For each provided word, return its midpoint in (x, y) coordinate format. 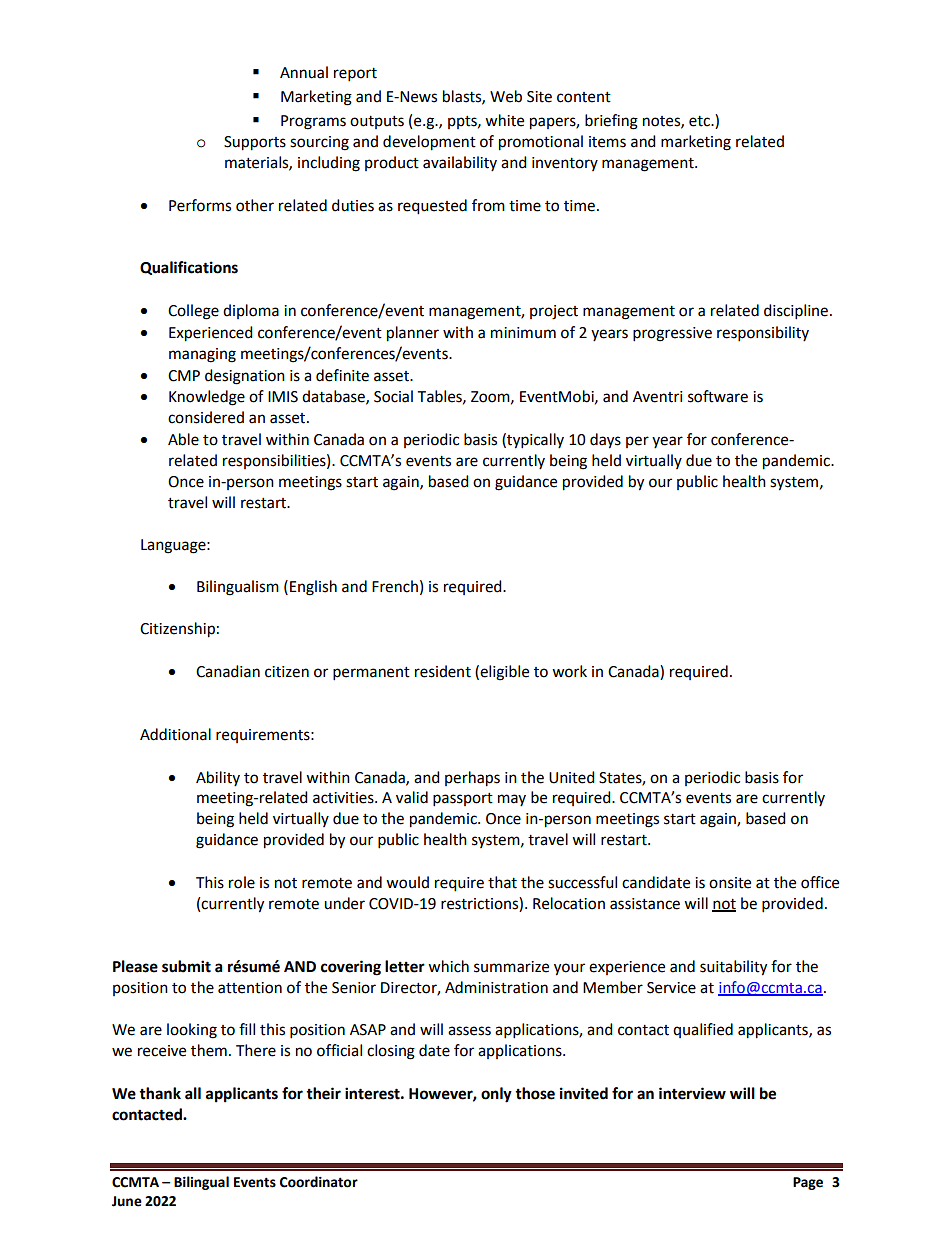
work (569, 671)
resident (443, 671)
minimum (523, 333)
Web (506, 96)
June (127, 1201)
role (242, 882)
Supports (255, 143)
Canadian (228, 671)
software (718, 396)
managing (202, 355)
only (496, 1095)
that (502, 882)
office (820, 882)
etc (700, 121)
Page (808, 1183)
